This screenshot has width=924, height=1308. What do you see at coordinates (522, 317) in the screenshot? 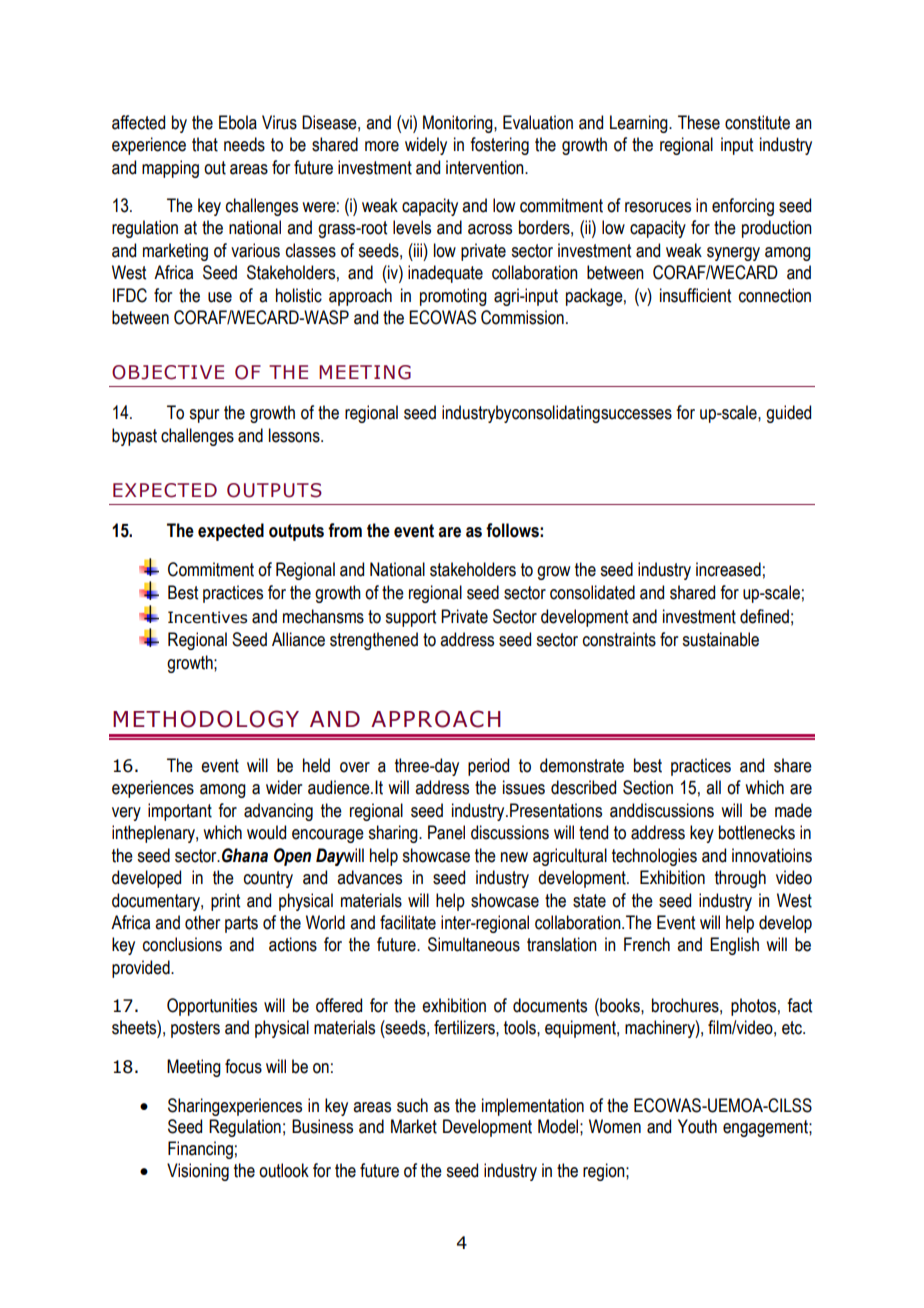
I see `Commission` at bounding box center [522, 317].
